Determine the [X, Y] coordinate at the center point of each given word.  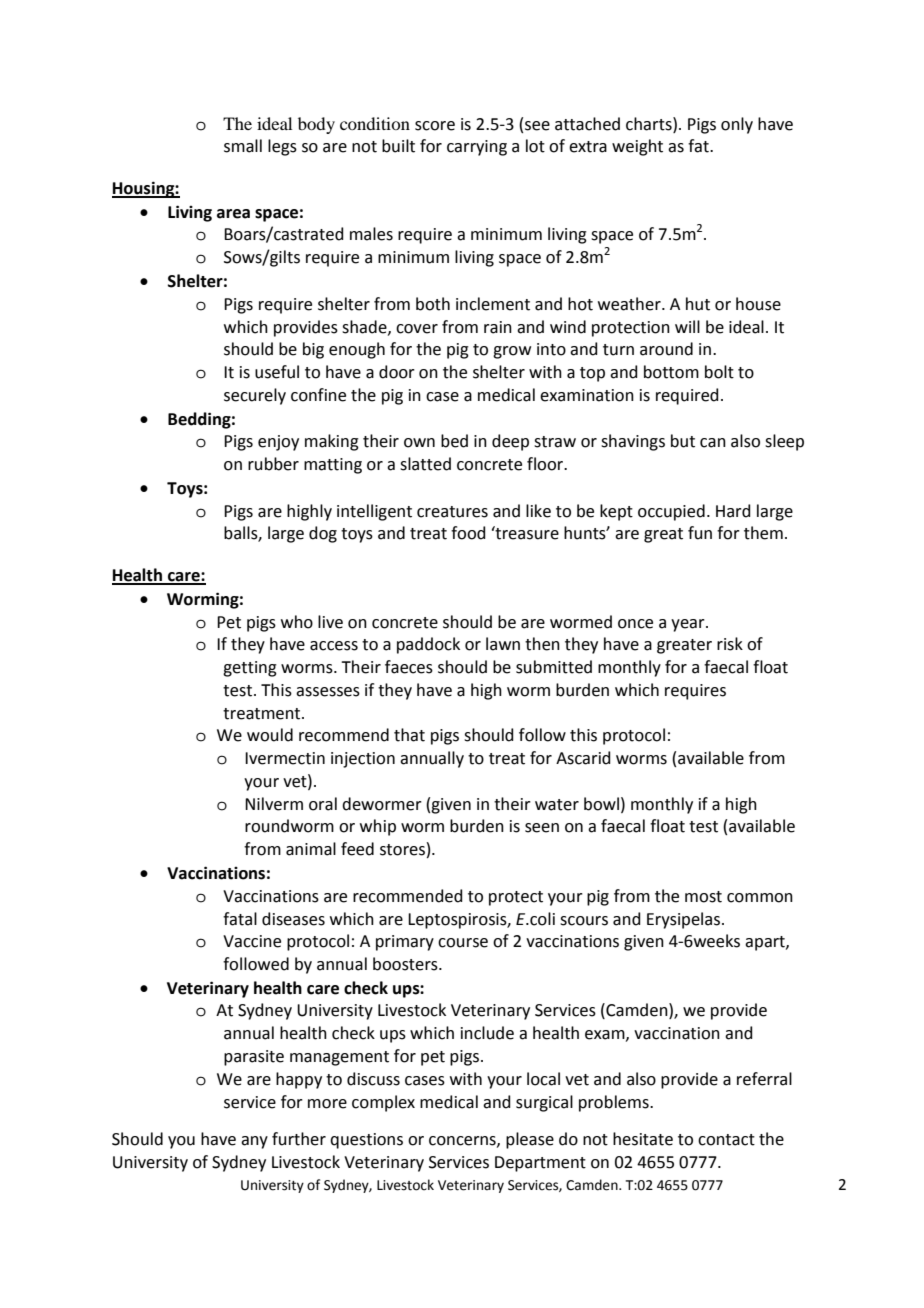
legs [282, 147]
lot [535, 146]
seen [542, 828]
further [299, 1139]
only [737, 125]
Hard [733, 511]
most [703, 897]
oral [323, 804]
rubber [273, 464]
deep [510, 442]
